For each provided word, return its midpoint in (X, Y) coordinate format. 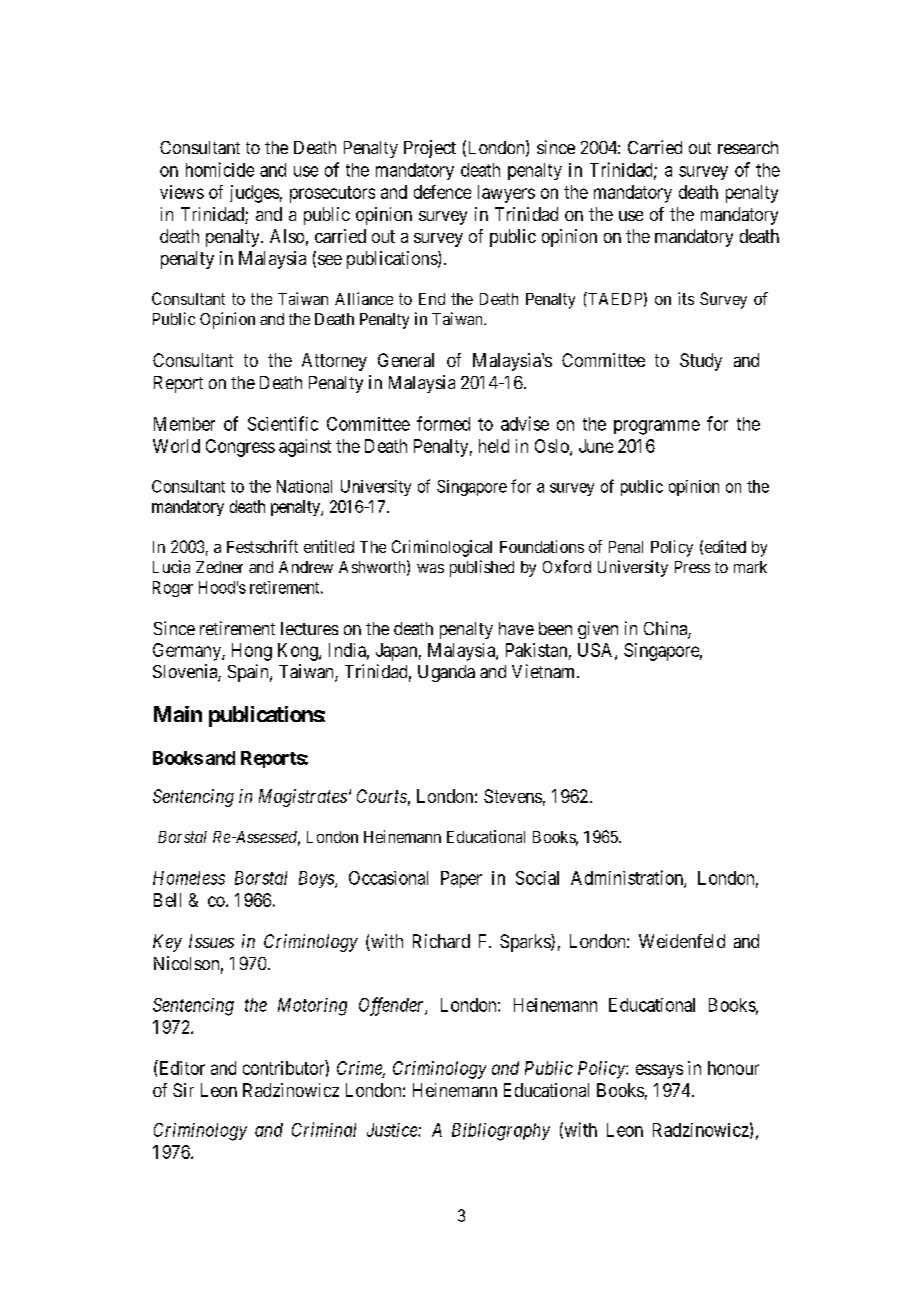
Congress (240, 448)
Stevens (513, 796)
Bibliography (501, 1132)
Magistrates (303, 798)
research (748, 147)
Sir (183, 1090)
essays (659, 1071)
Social (537, 878)
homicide (220, 169)
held (494, 446)
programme (657, 427)
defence (442, 192)
